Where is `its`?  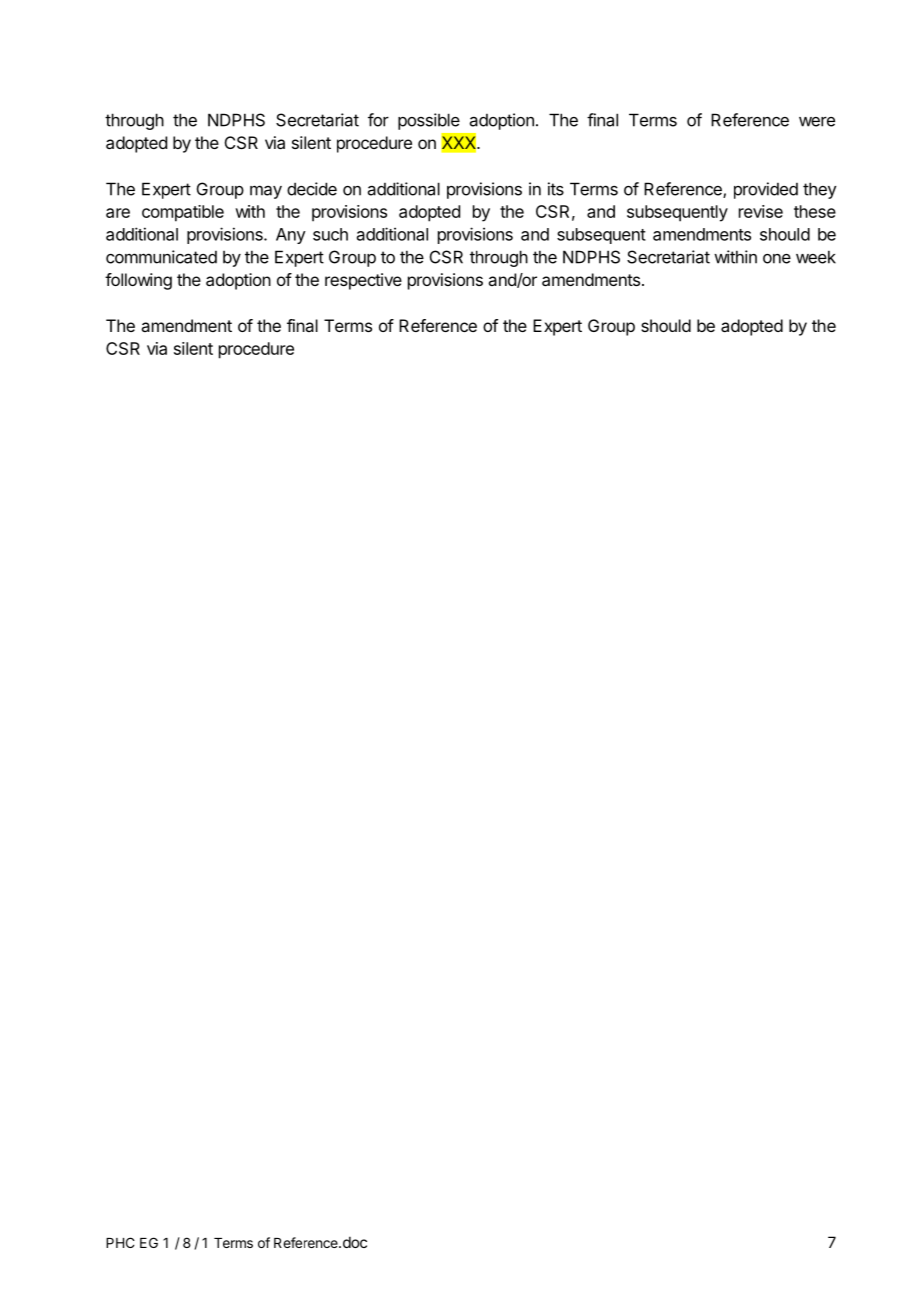
its is located at coordinates (556, 189).
